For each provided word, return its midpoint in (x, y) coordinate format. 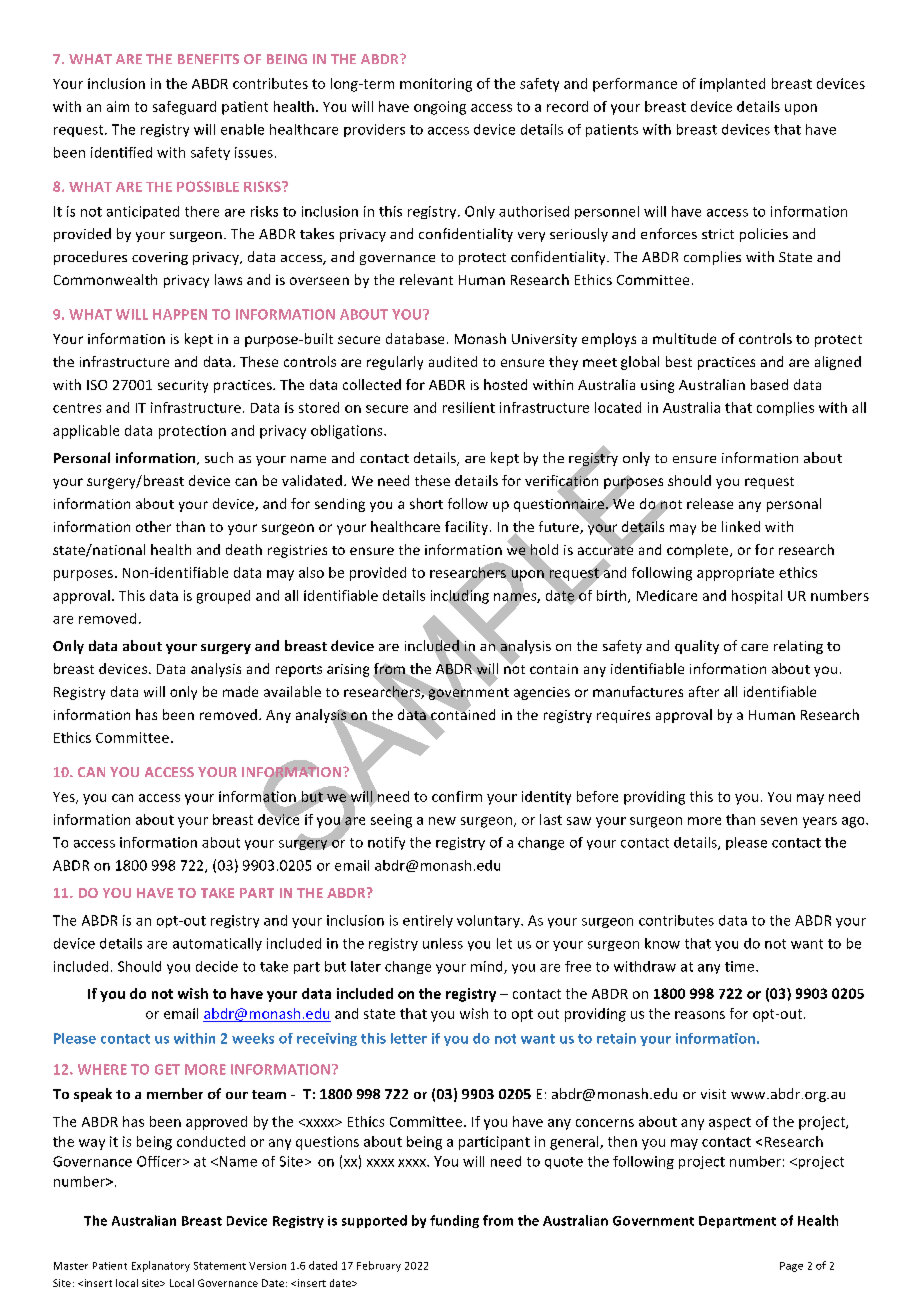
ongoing (440, 108)
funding (454, 1221)
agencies (542, 693)
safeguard (184, 108)
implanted (732, 85)
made (240, 691)
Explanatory (161, 1266)
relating (798, 647)
